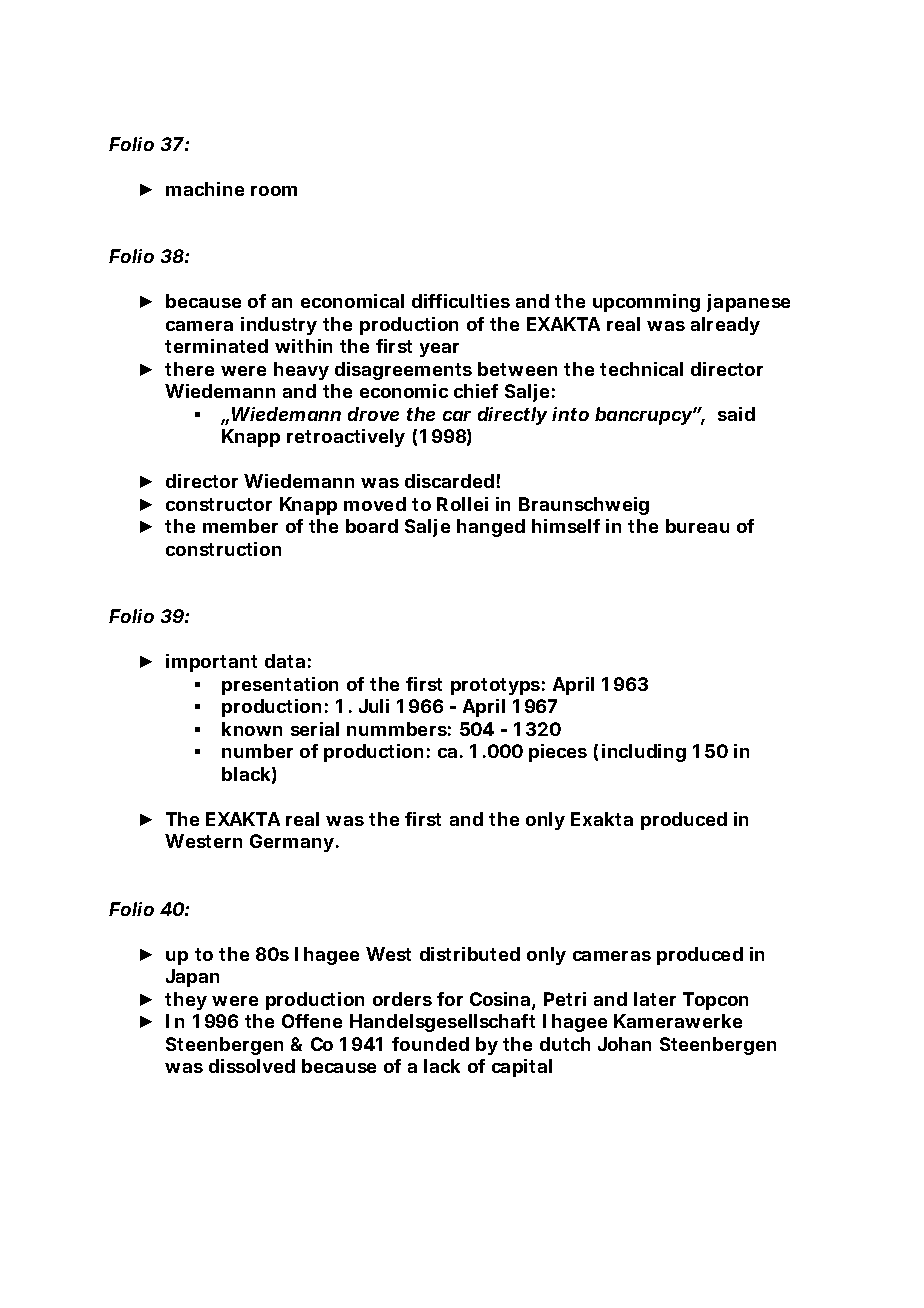 The width and height of the screenshot is (924, 1308). What do you see at coordinates (697, 526) in the screenshot?
I see `bureau` at bounding box center [697, 526].
